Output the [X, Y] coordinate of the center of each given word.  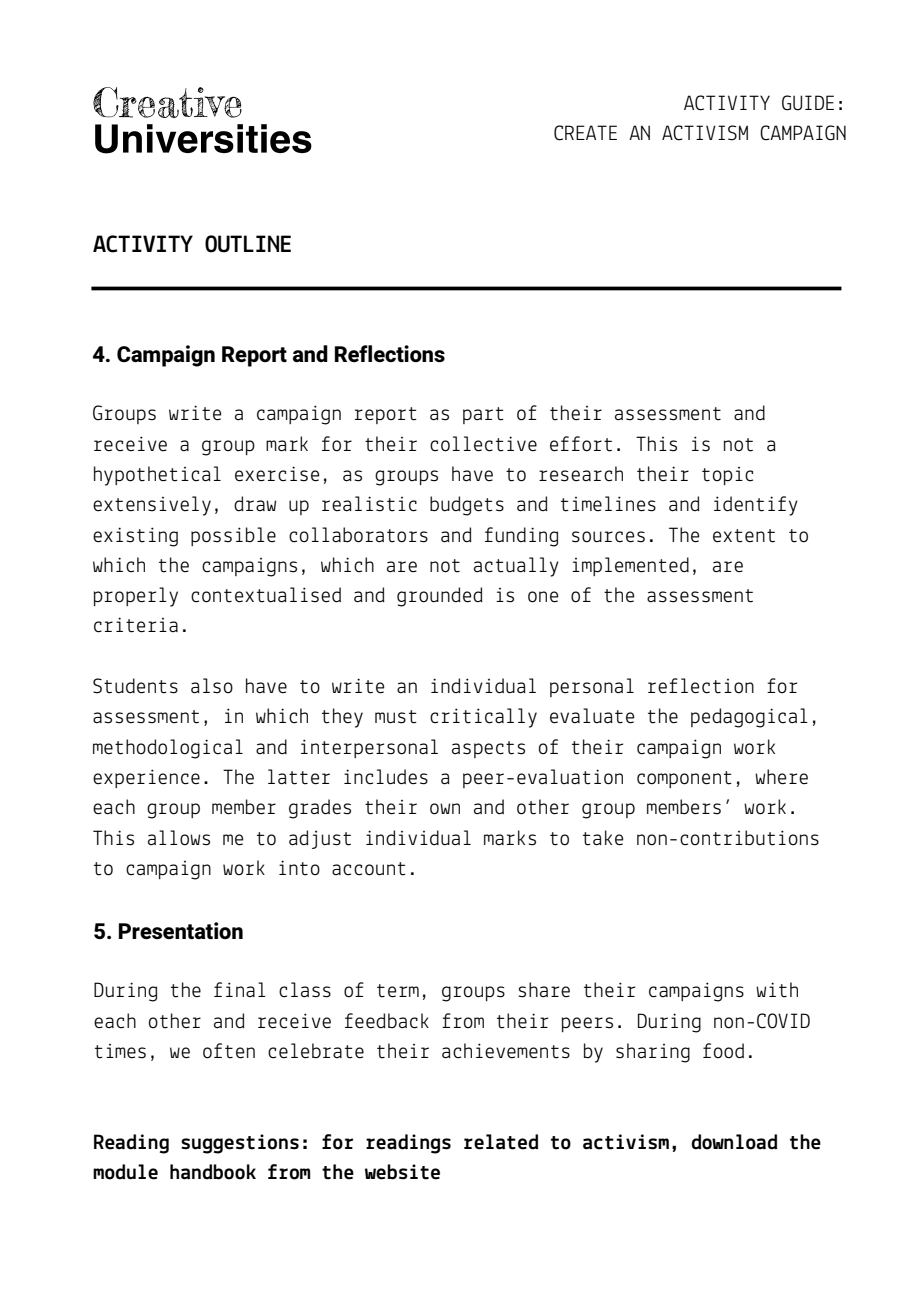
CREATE [585, 133]
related [501, 1142]
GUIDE [808, 103]
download [734, 1142]
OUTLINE [248, 244]
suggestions [240, 1144]
